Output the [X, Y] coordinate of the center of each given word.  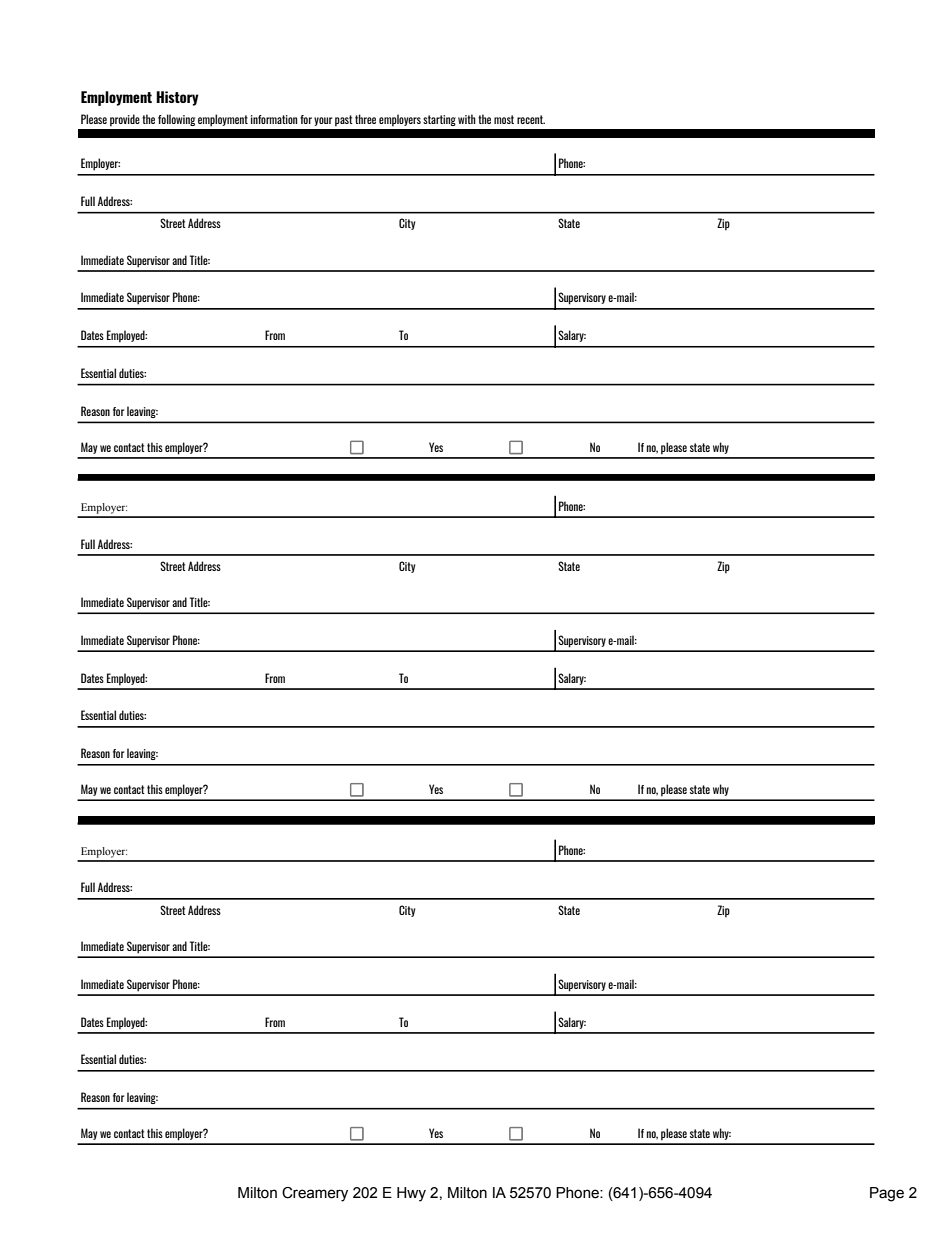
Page [887, 1194]
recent [531, 119]
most [504, 119]
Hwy [411, 1194]
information [274, 119]
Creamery [315, 1194]
